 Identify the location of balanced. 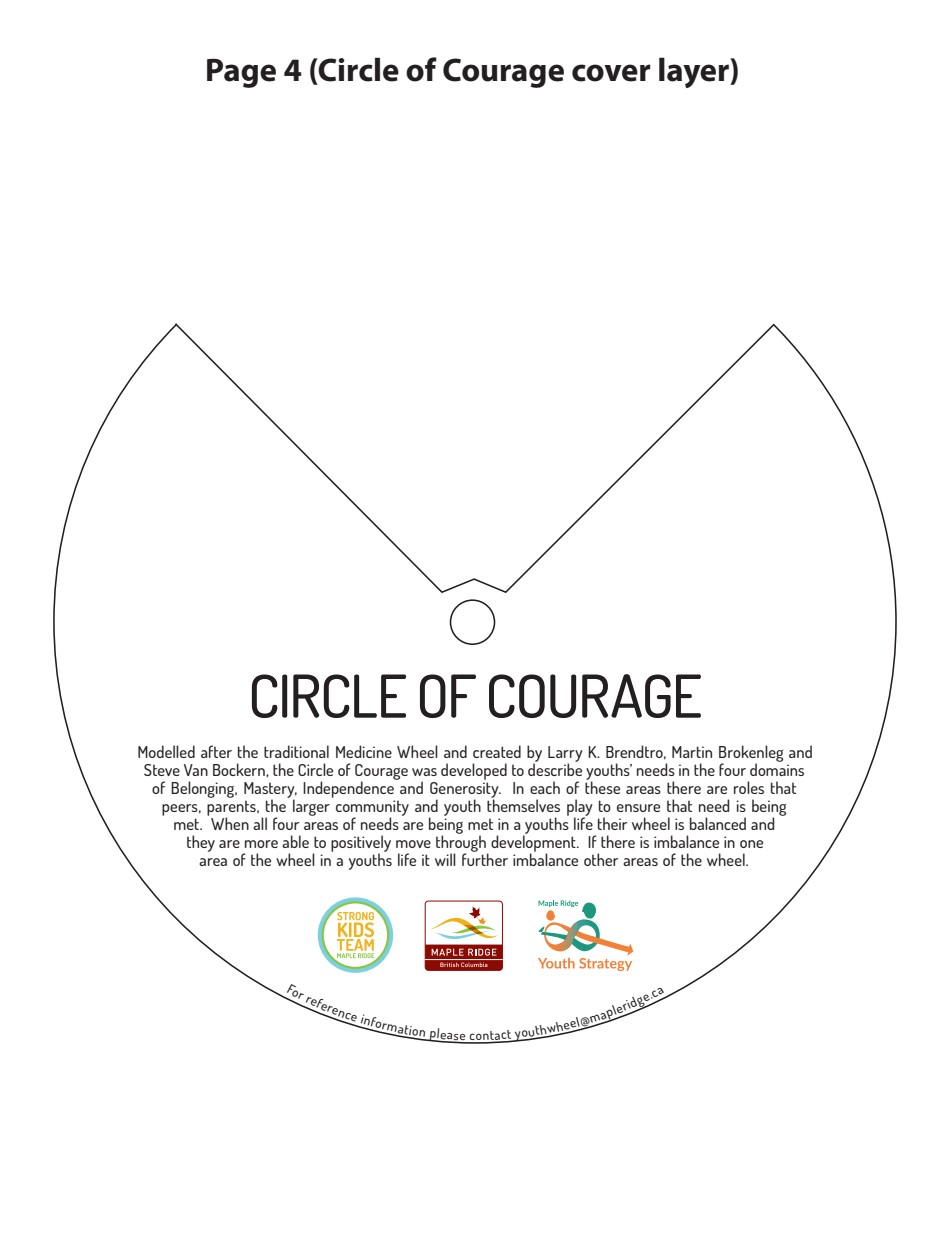
(718, 823).
